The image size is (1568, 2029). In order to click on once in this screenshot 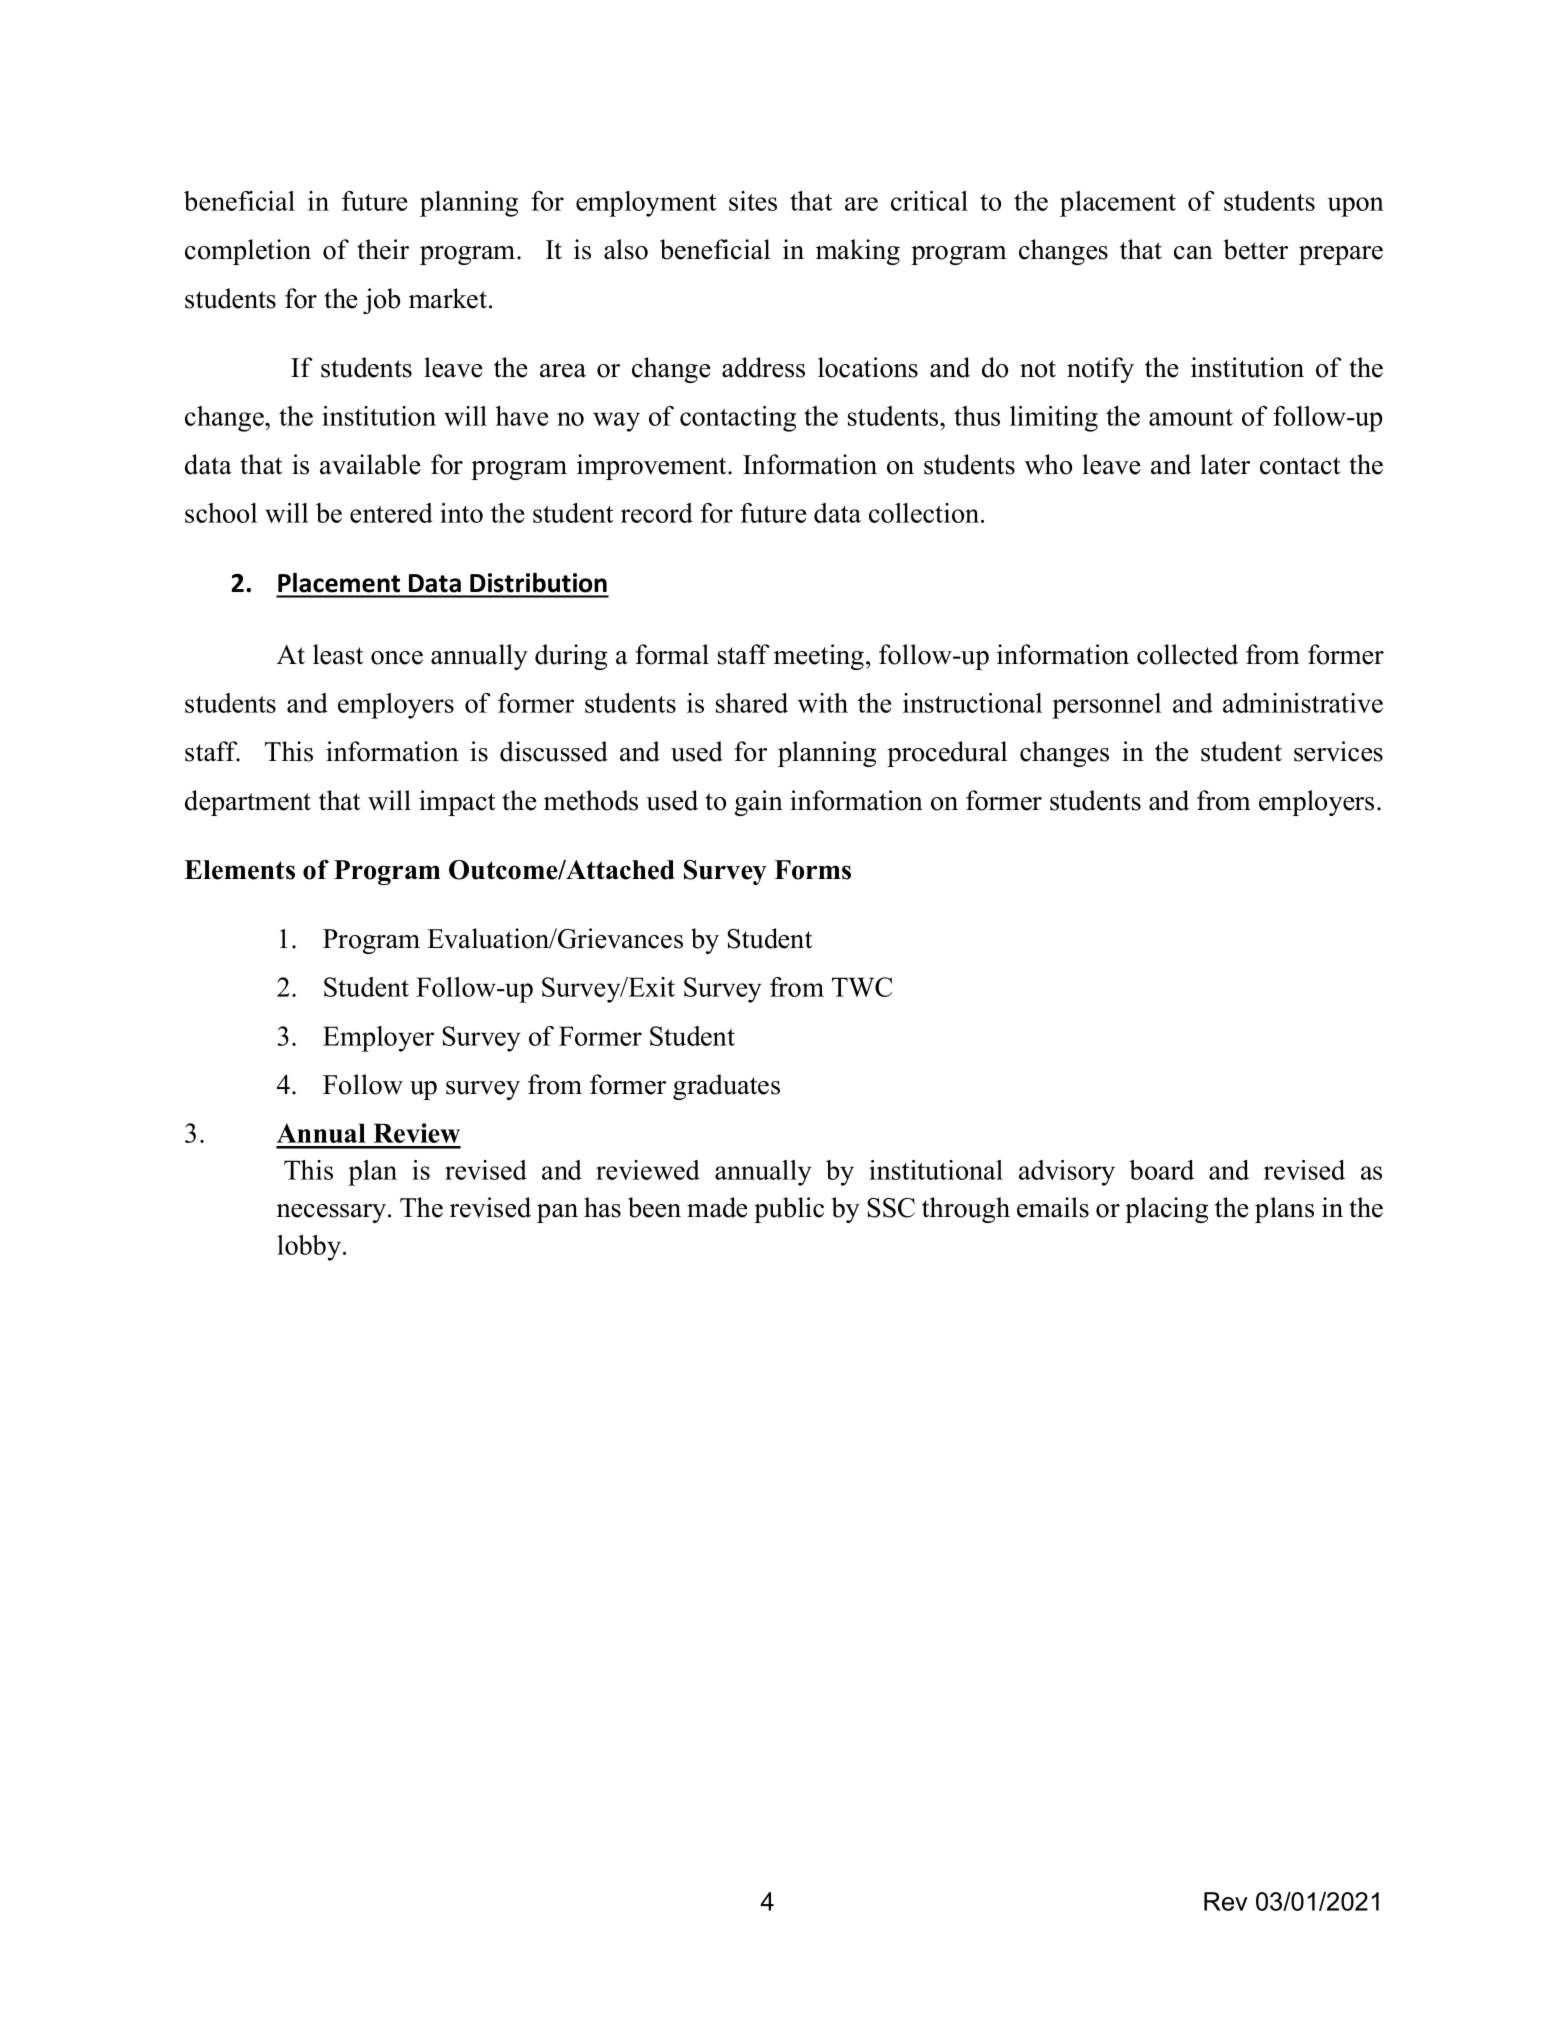, I will do `click(397, 658)`.
